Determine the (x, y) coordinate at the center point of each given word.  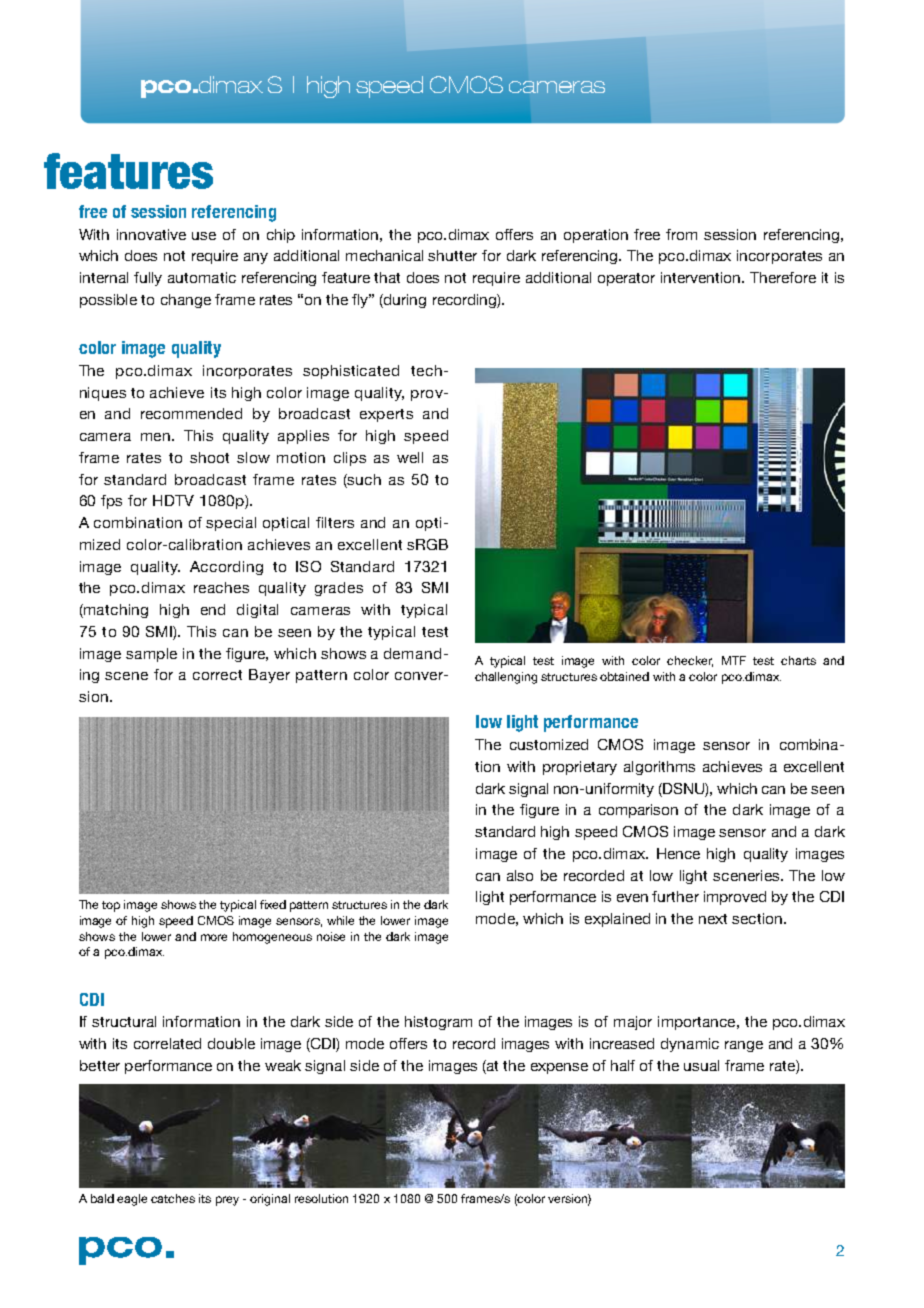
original (270, 1200)
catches (173, 1198)
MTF (734, 660)
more (214, 937)
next (713, 919)
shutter (452, 255)
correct (217, 675)
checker (690, 661)
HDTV (173, 500)
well (410, 457)
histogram (438, 1023)
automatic (202, 277)
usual (701, 1065)
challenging (506, 678)
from (681, 234)
